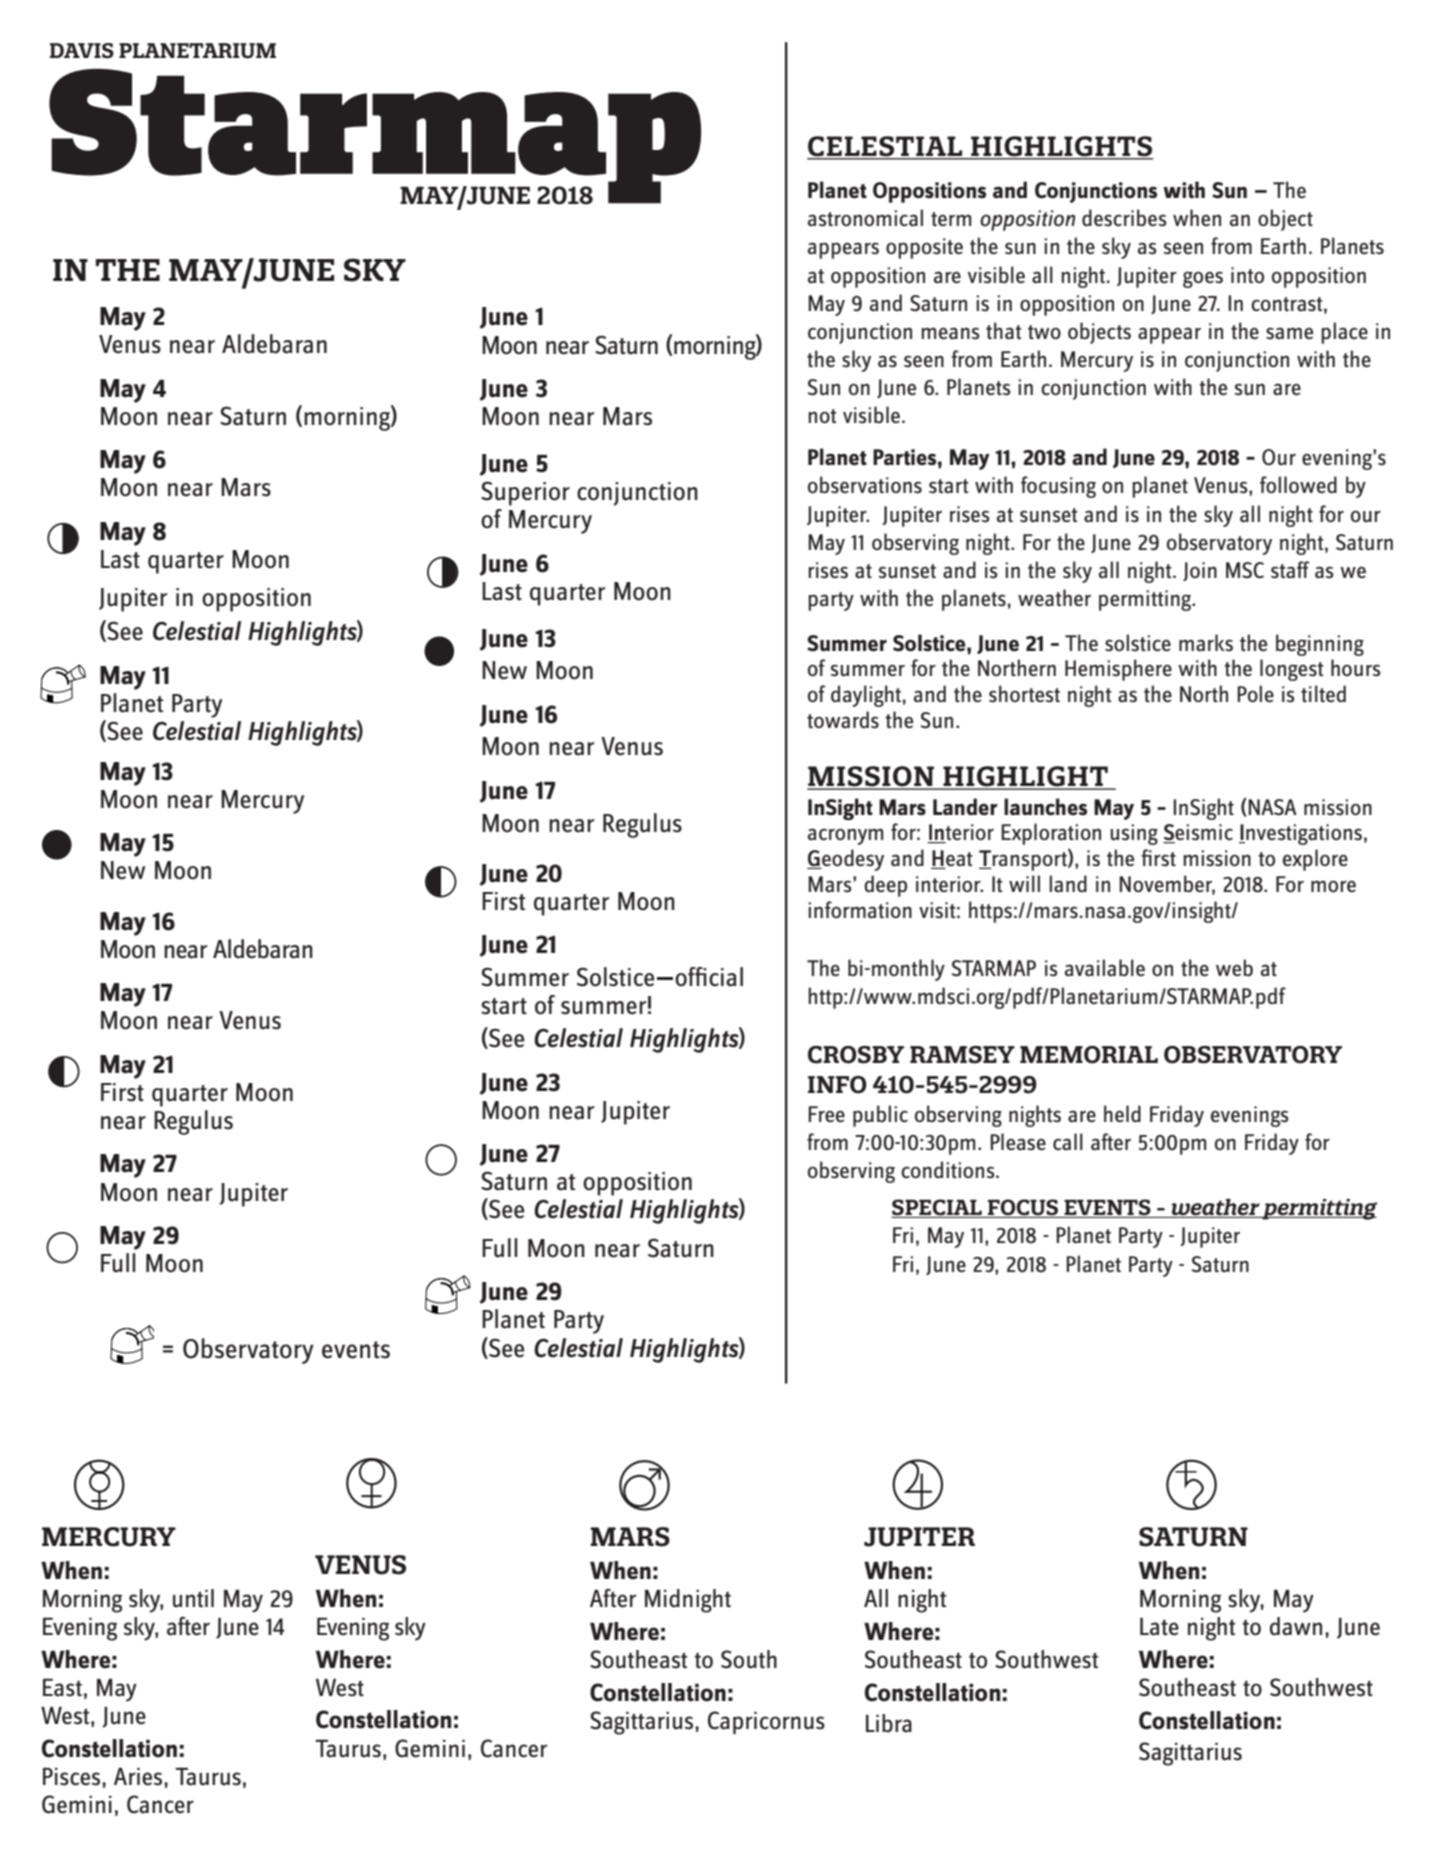 The image size is (1434, 1856). I want to click on until, so click(193, 1598).
